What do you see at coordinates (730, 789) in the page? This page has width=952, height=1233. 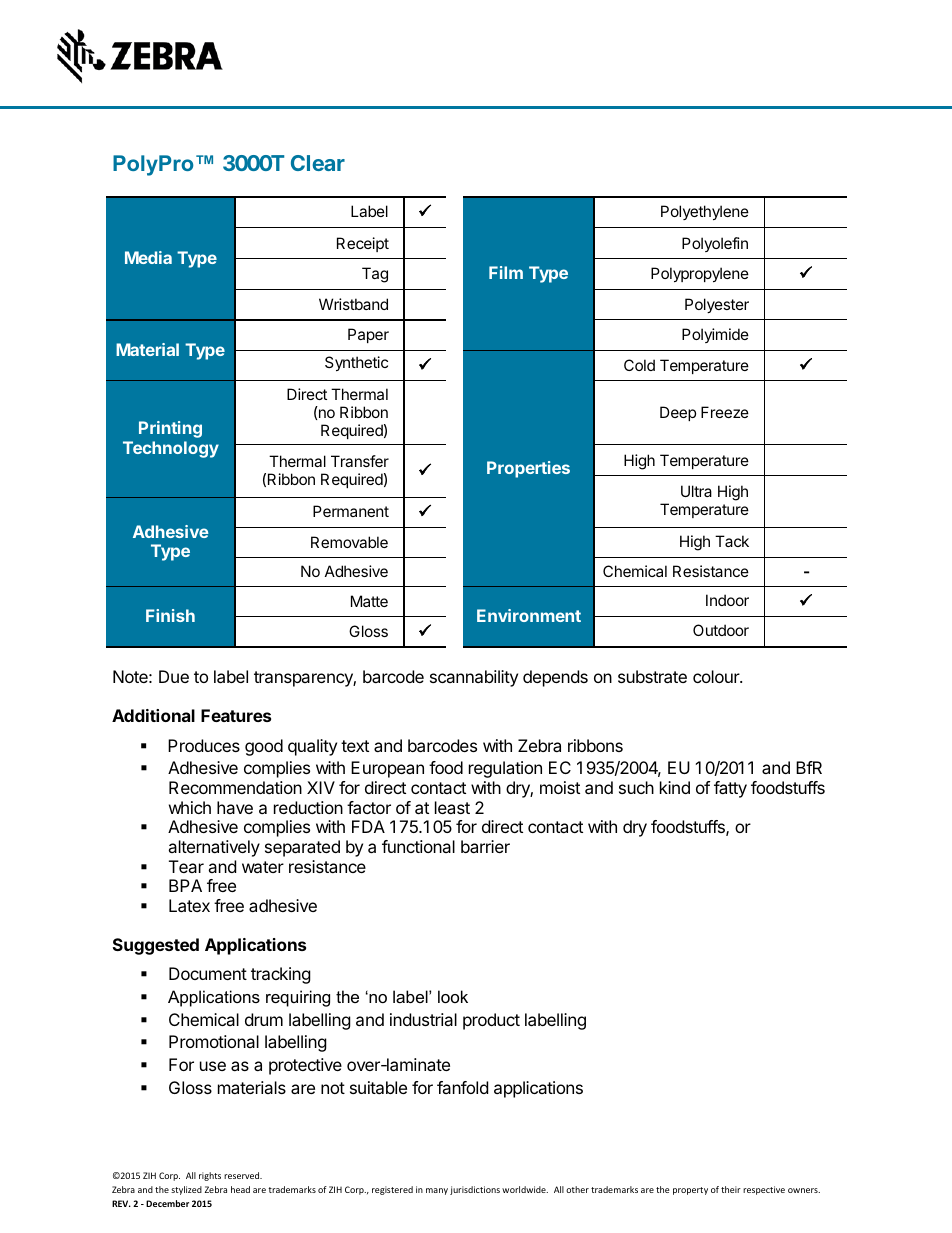 I see `fatty` at bounding box center [730, 789].
